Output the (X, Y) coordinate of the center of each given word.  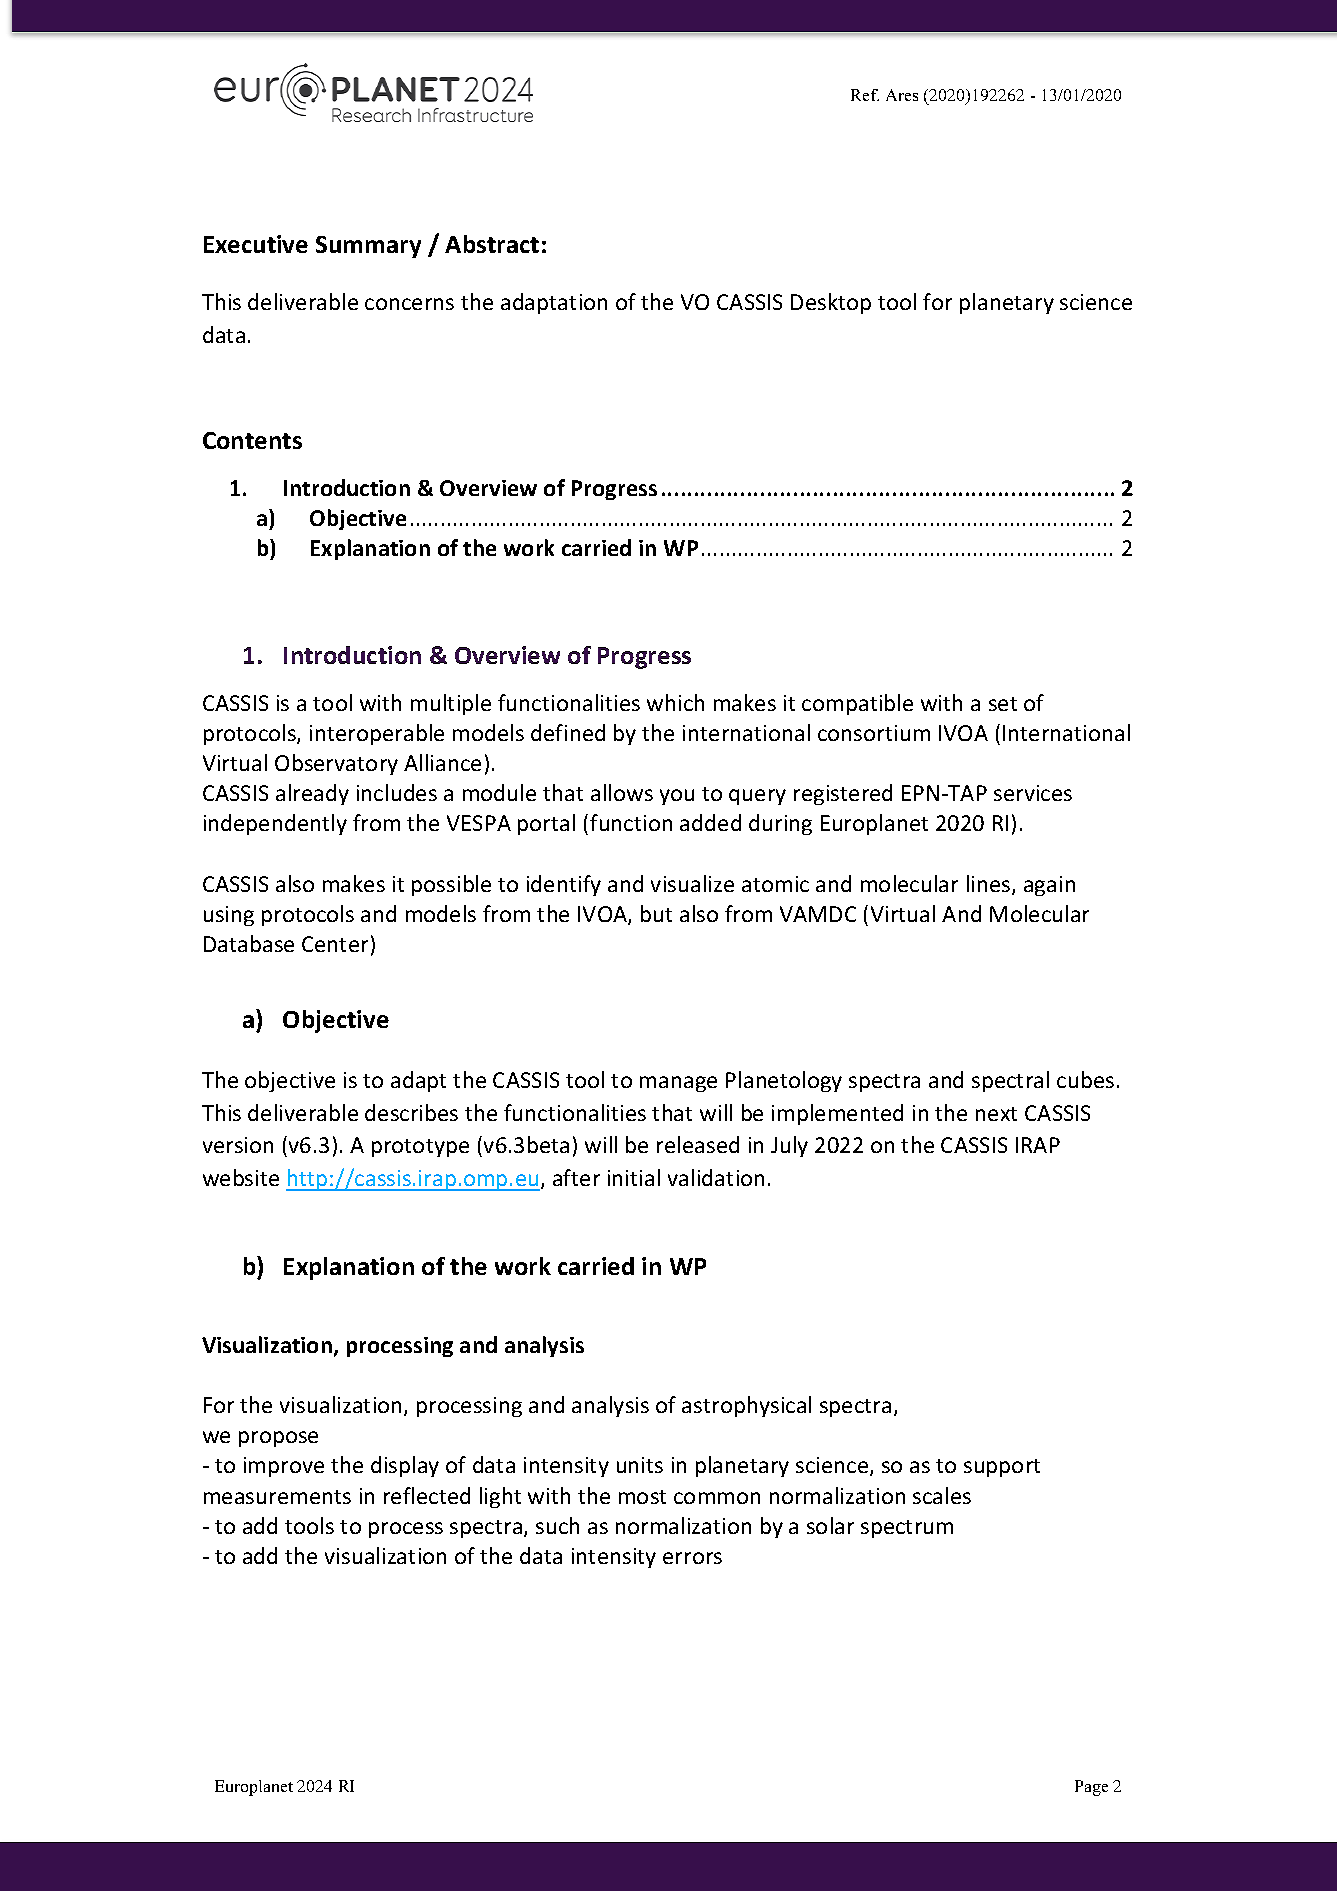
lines (990, 885)
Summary (368, 247)
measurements (277, 1497)
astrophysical (746, 1406)
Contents (252, 440)
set (1003, 704)
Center (335, 944)
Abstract (492, 244)
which (675, 702)
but (656, 913)
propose (278, 1439)
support (1002, 1468)
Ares (902, 95)
